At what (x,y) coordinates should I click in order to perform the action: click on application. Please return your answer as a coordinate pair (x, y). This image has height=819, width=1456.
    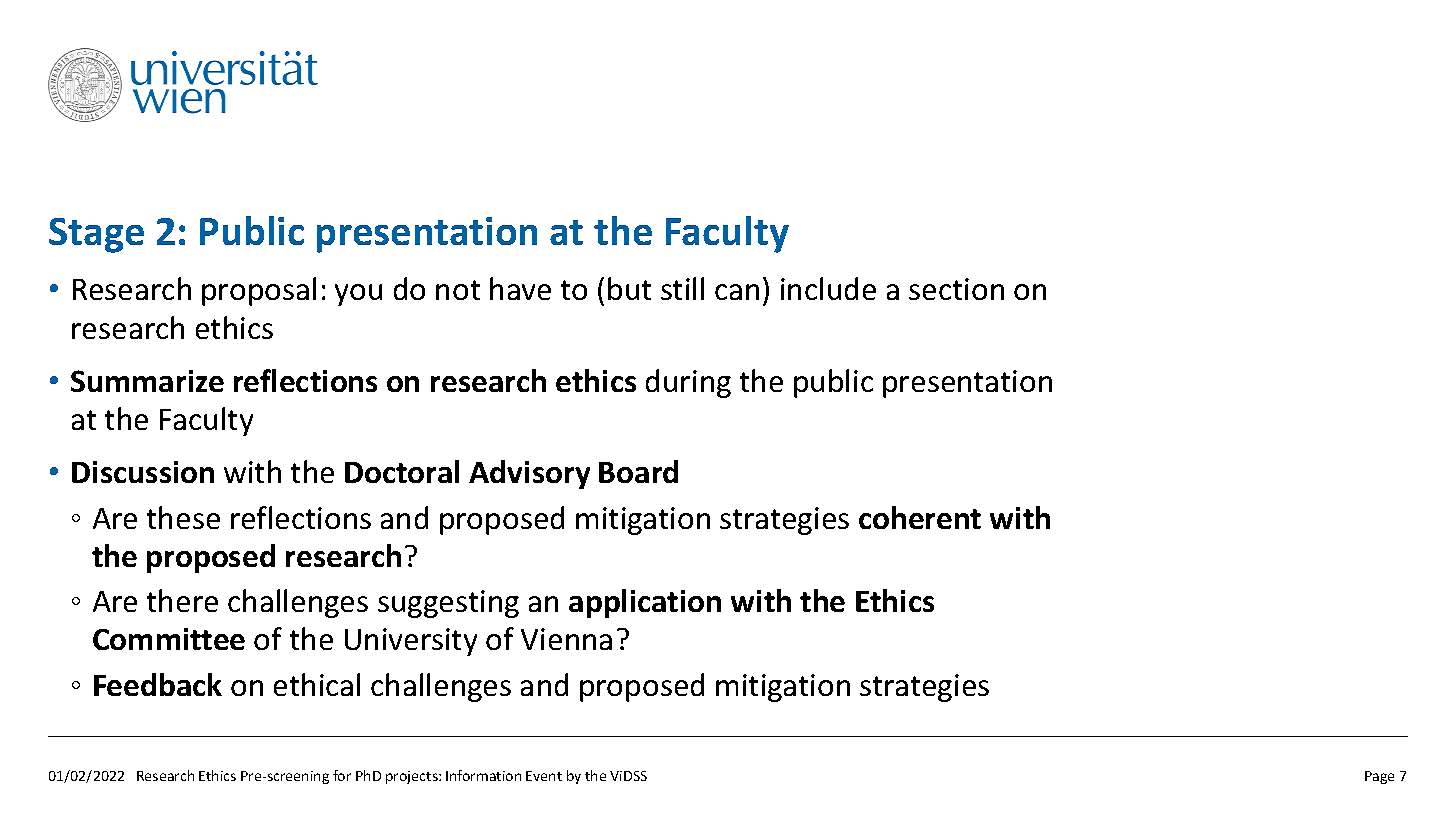
    Looking at the image, I should click on (645, 603).
